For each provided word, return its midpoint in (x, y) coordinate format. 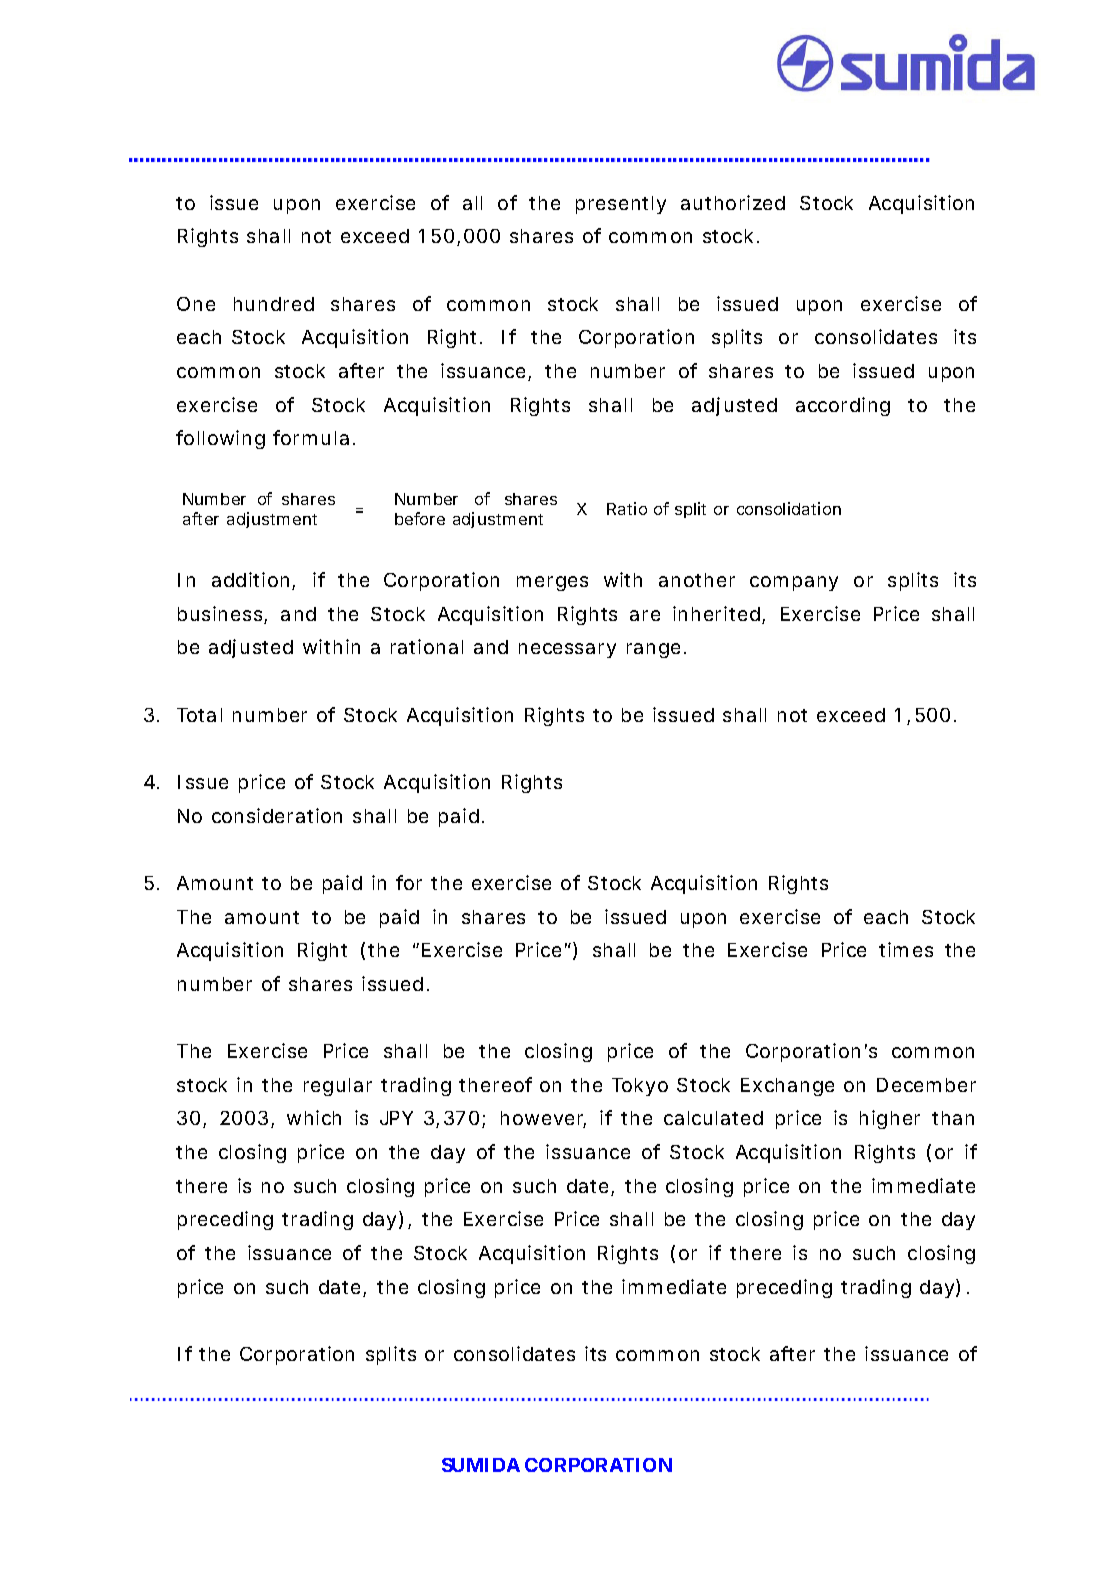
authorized (733, 202)
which (314, 1117)
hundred (274, 304)
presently (621, 205)
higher (890, 1119)
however (543, 1119)
